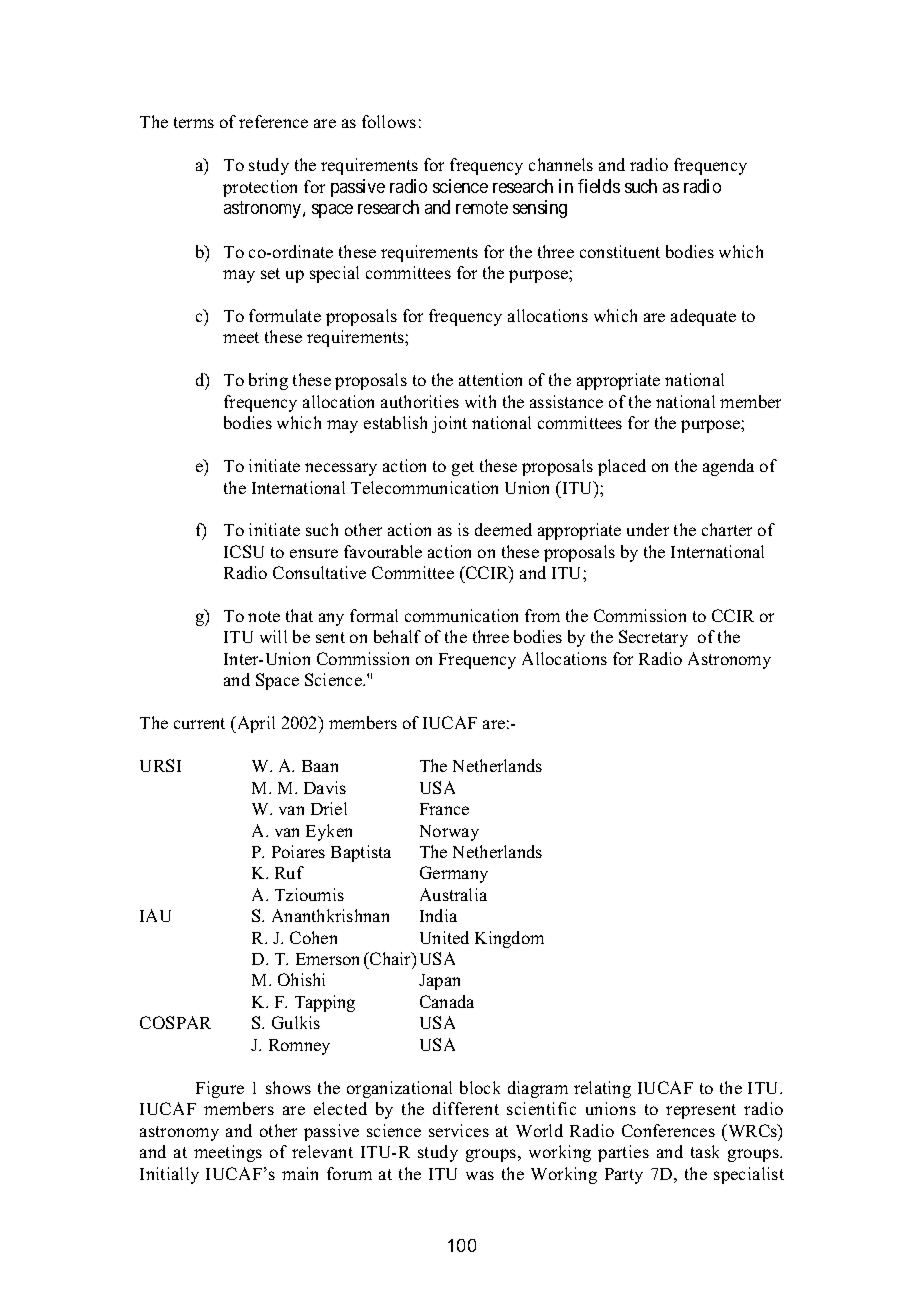 Image resolution: width=924 pixels, height=1308 pixels. What do you see at coordinates (599, 186) in the screenshot?
I see `fields` at bounding box center [599, 186].
